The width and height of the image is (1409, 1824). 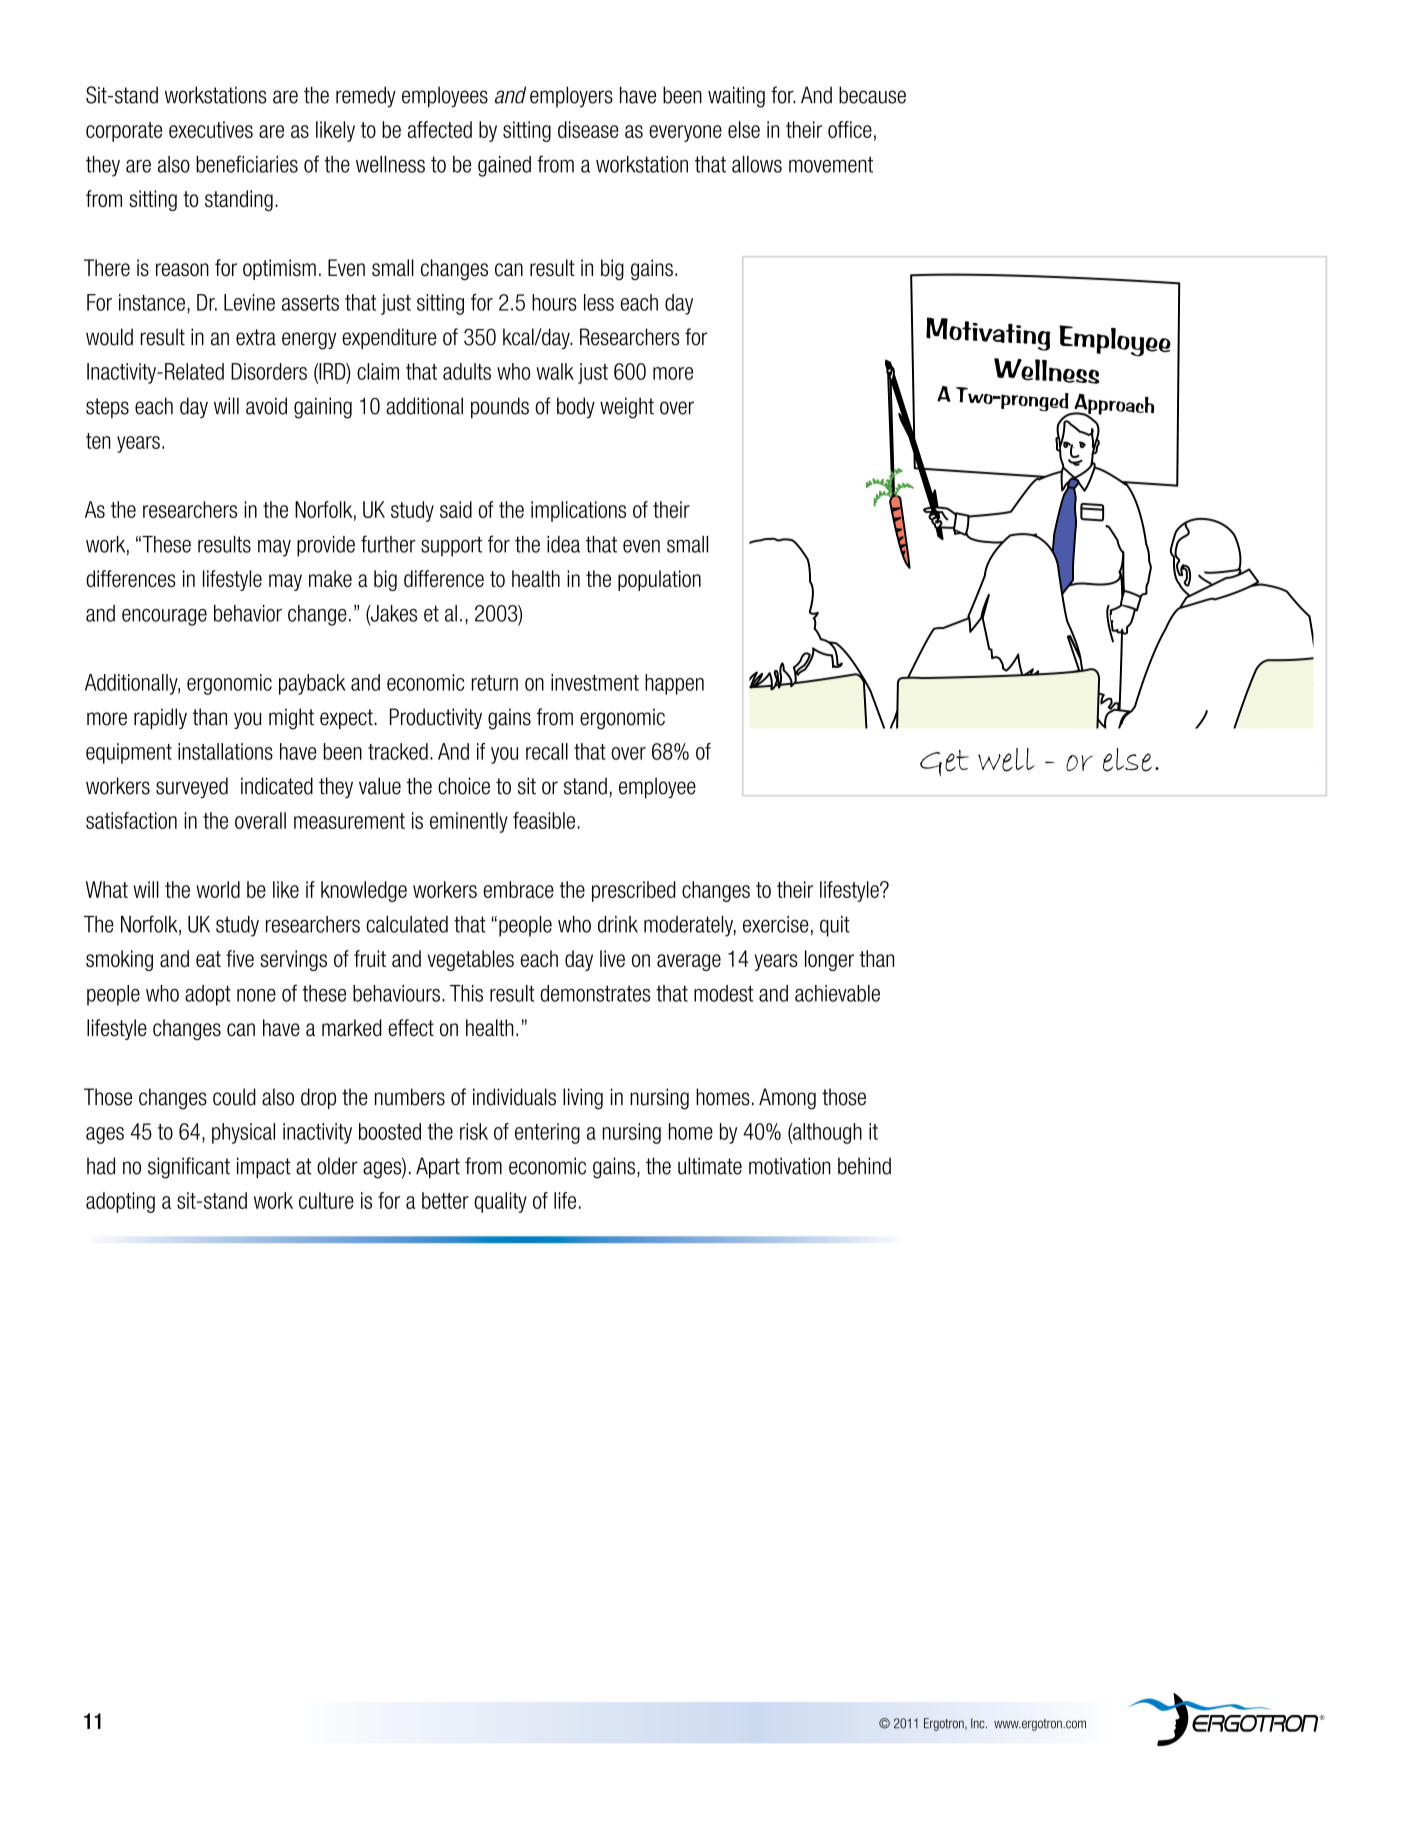 What do you see at coordinates (864, 1166) in the image?
I see `behind` at bounding box center [864, 1166].
